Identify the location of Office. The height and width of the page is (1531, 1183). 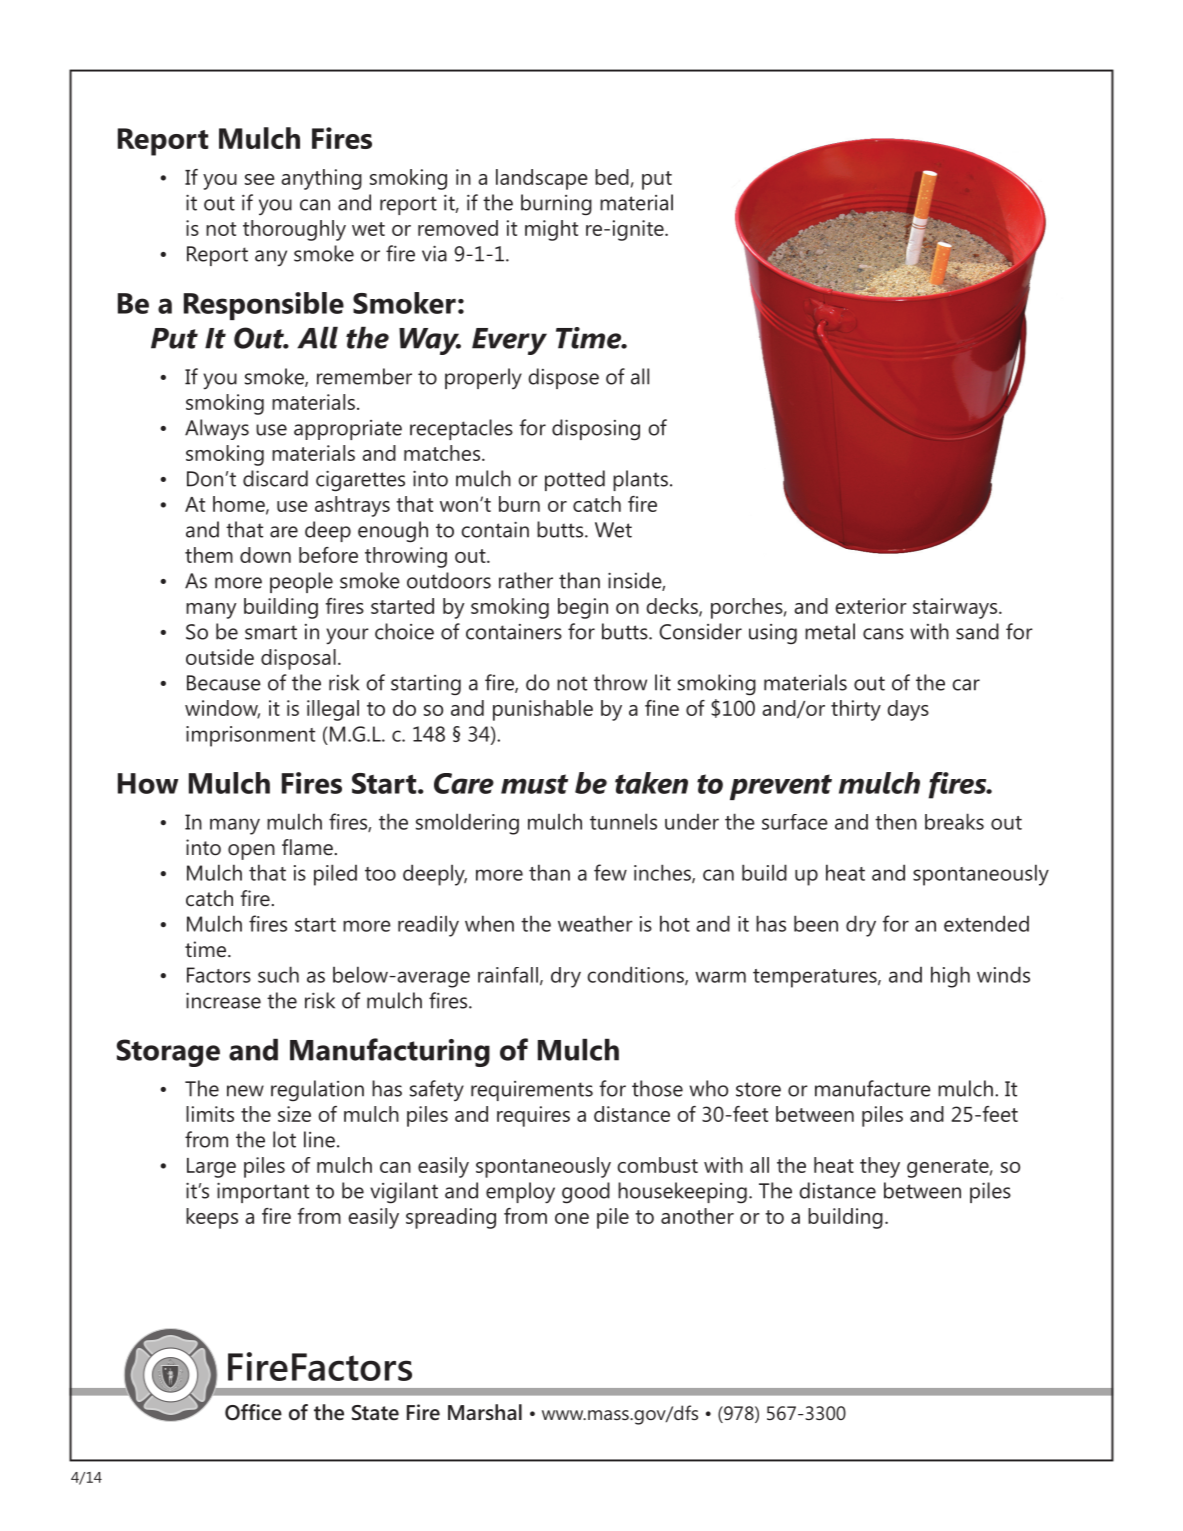
(253, 1412).
